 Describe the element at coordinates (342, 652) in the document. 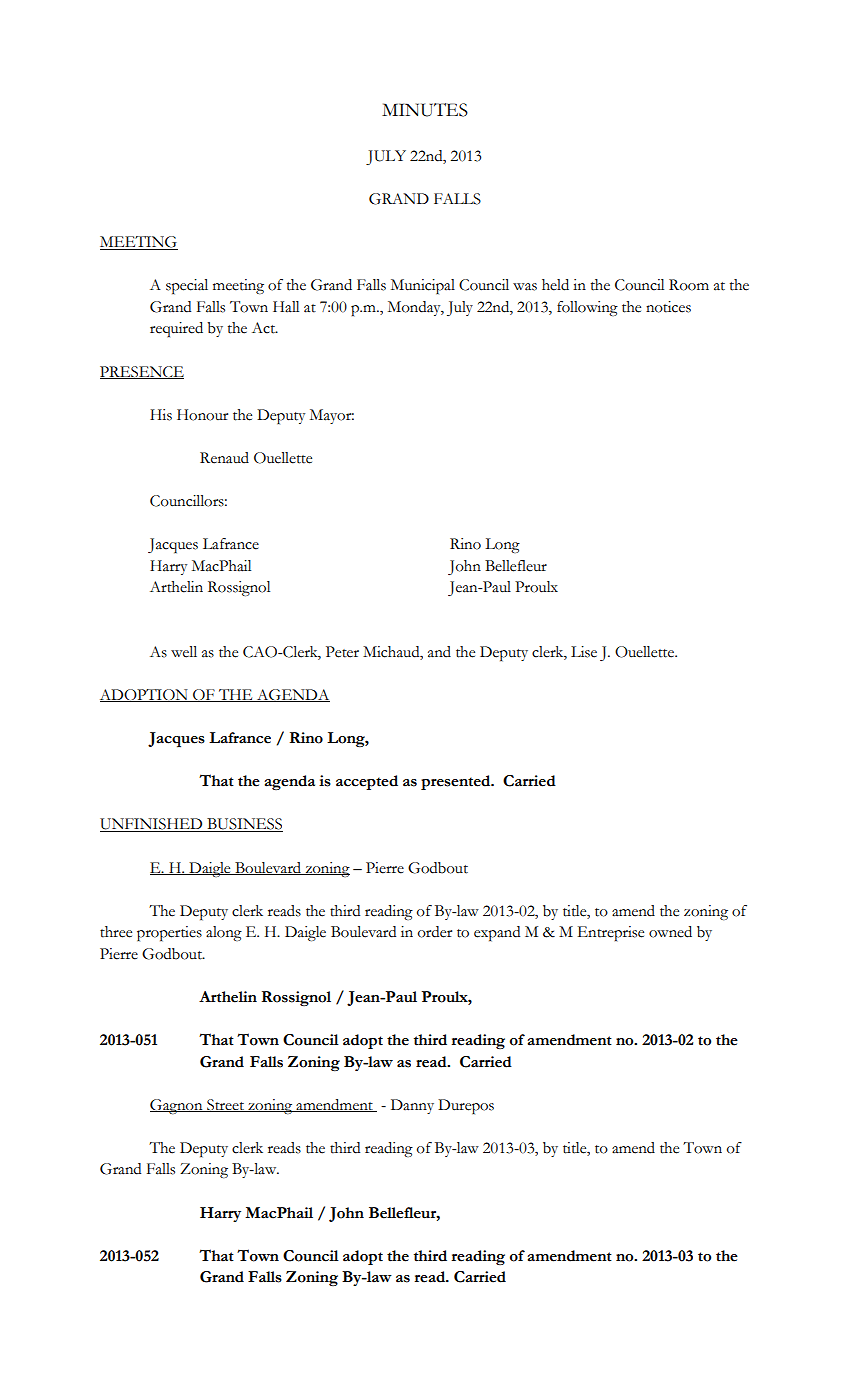

I see `Peter` at that location.
